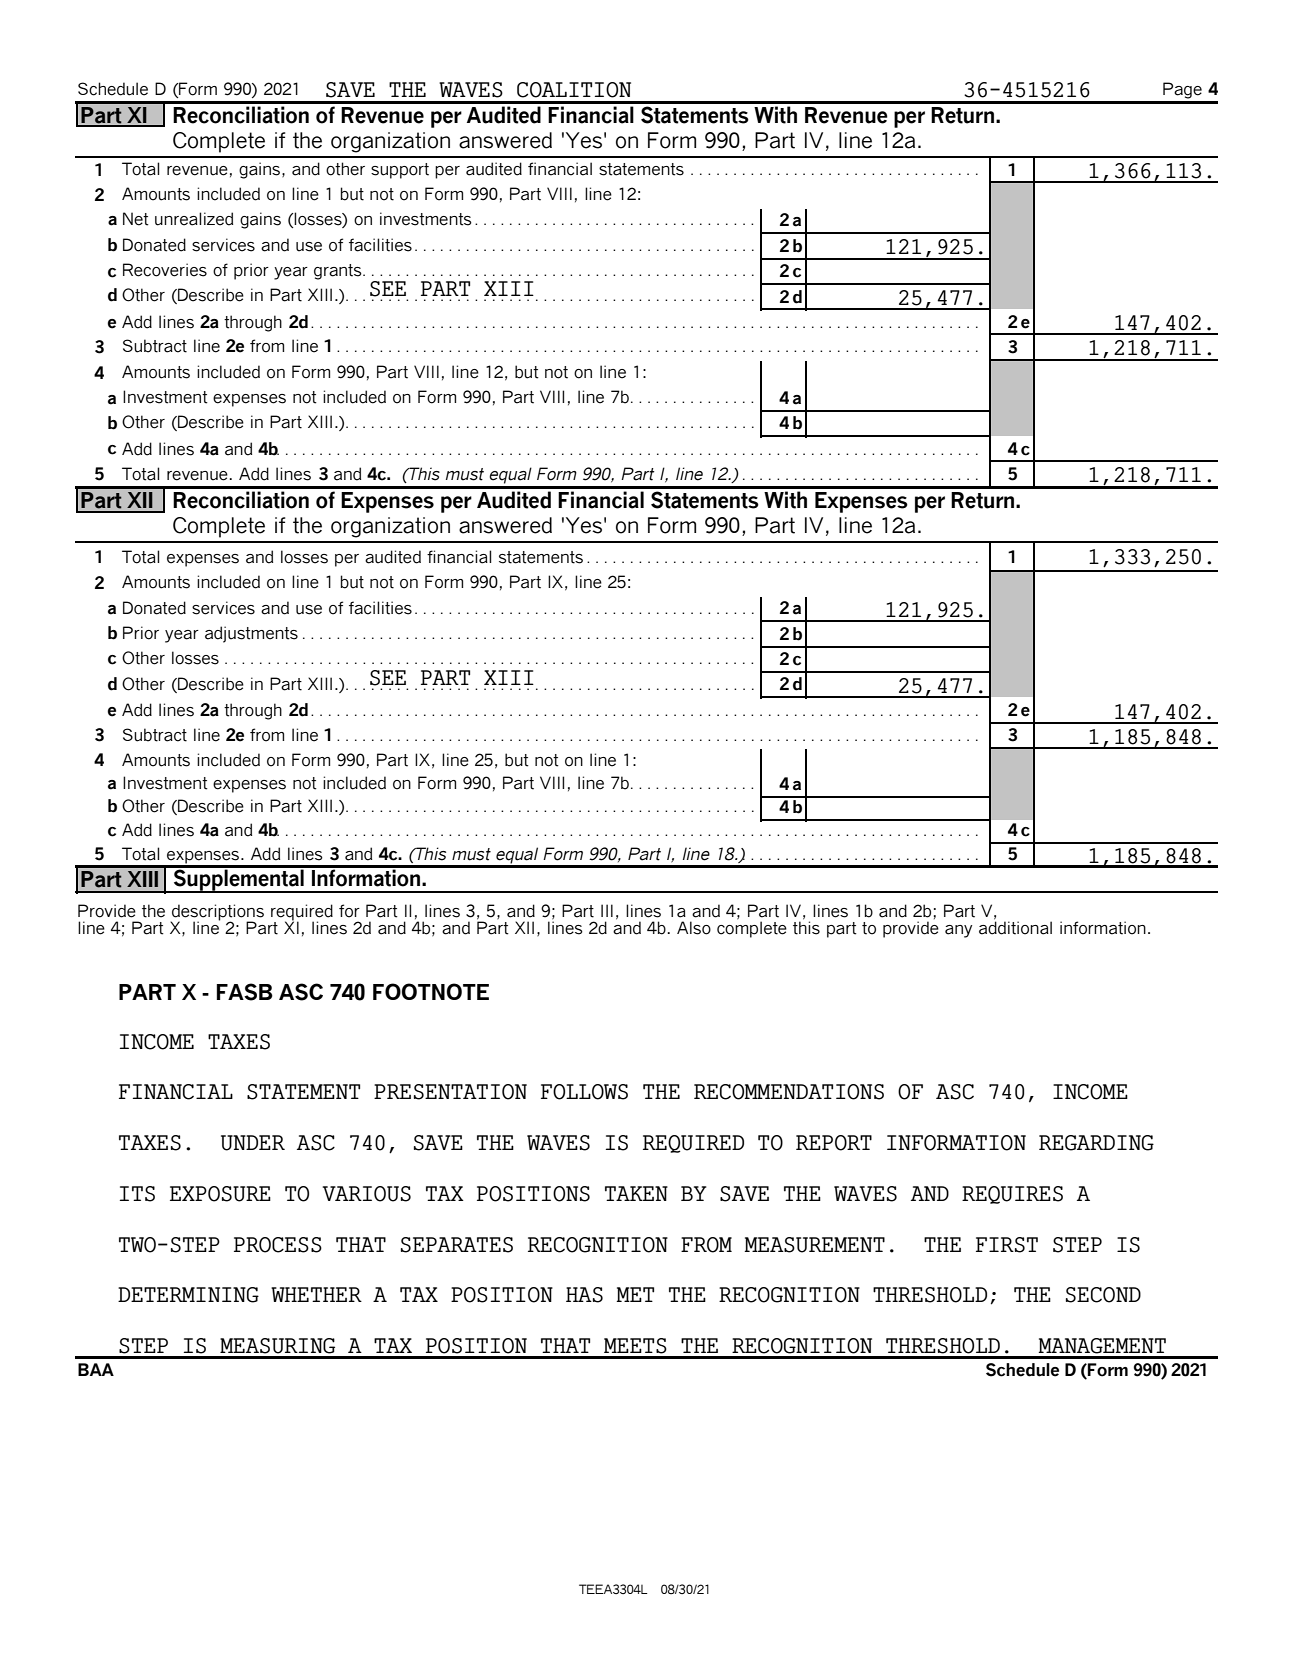  I want to click on Also, so click(694, 928).
